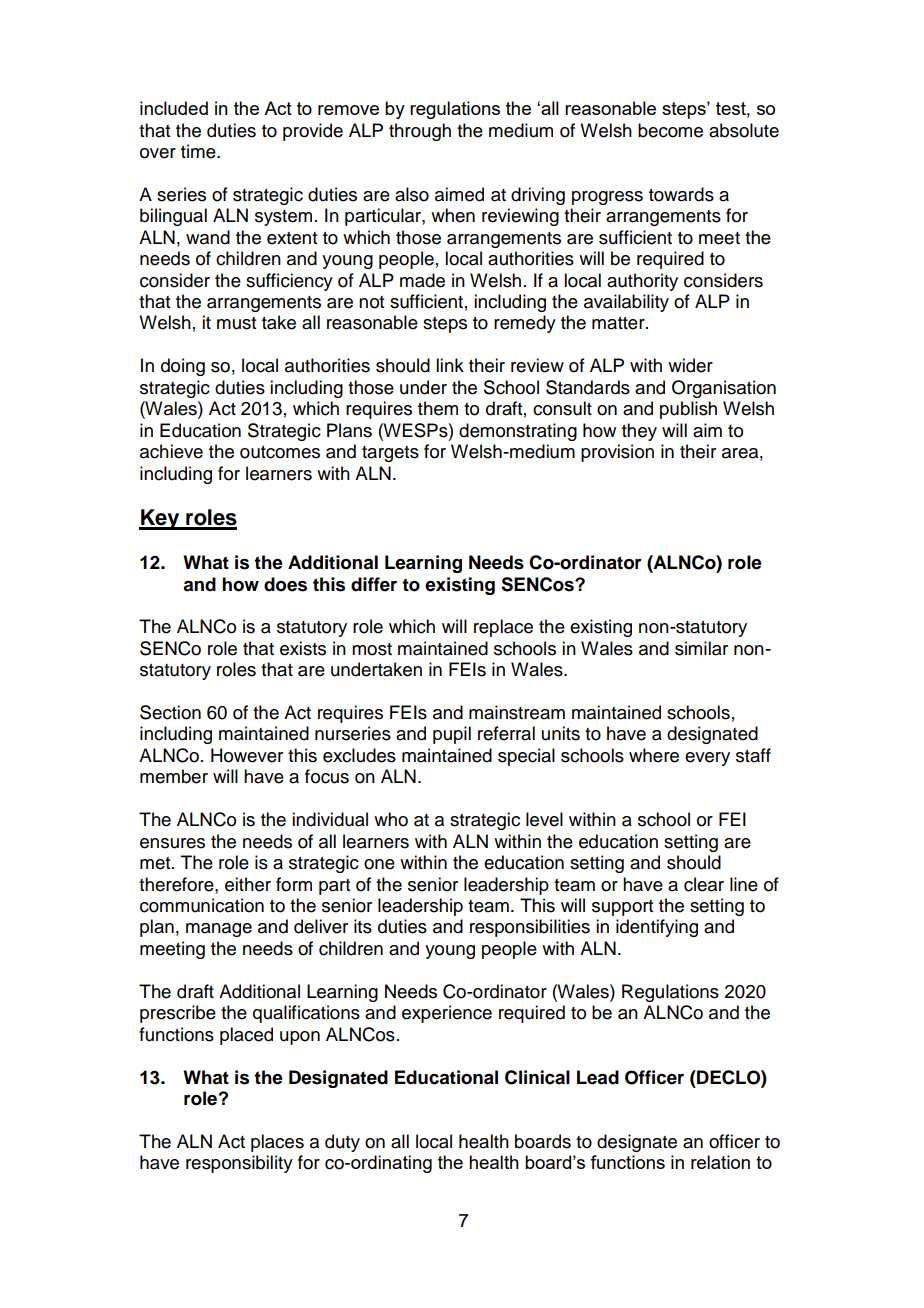 The width and height of the screenshot is (924, 1308). I want to click on However, so click(247, 755).
